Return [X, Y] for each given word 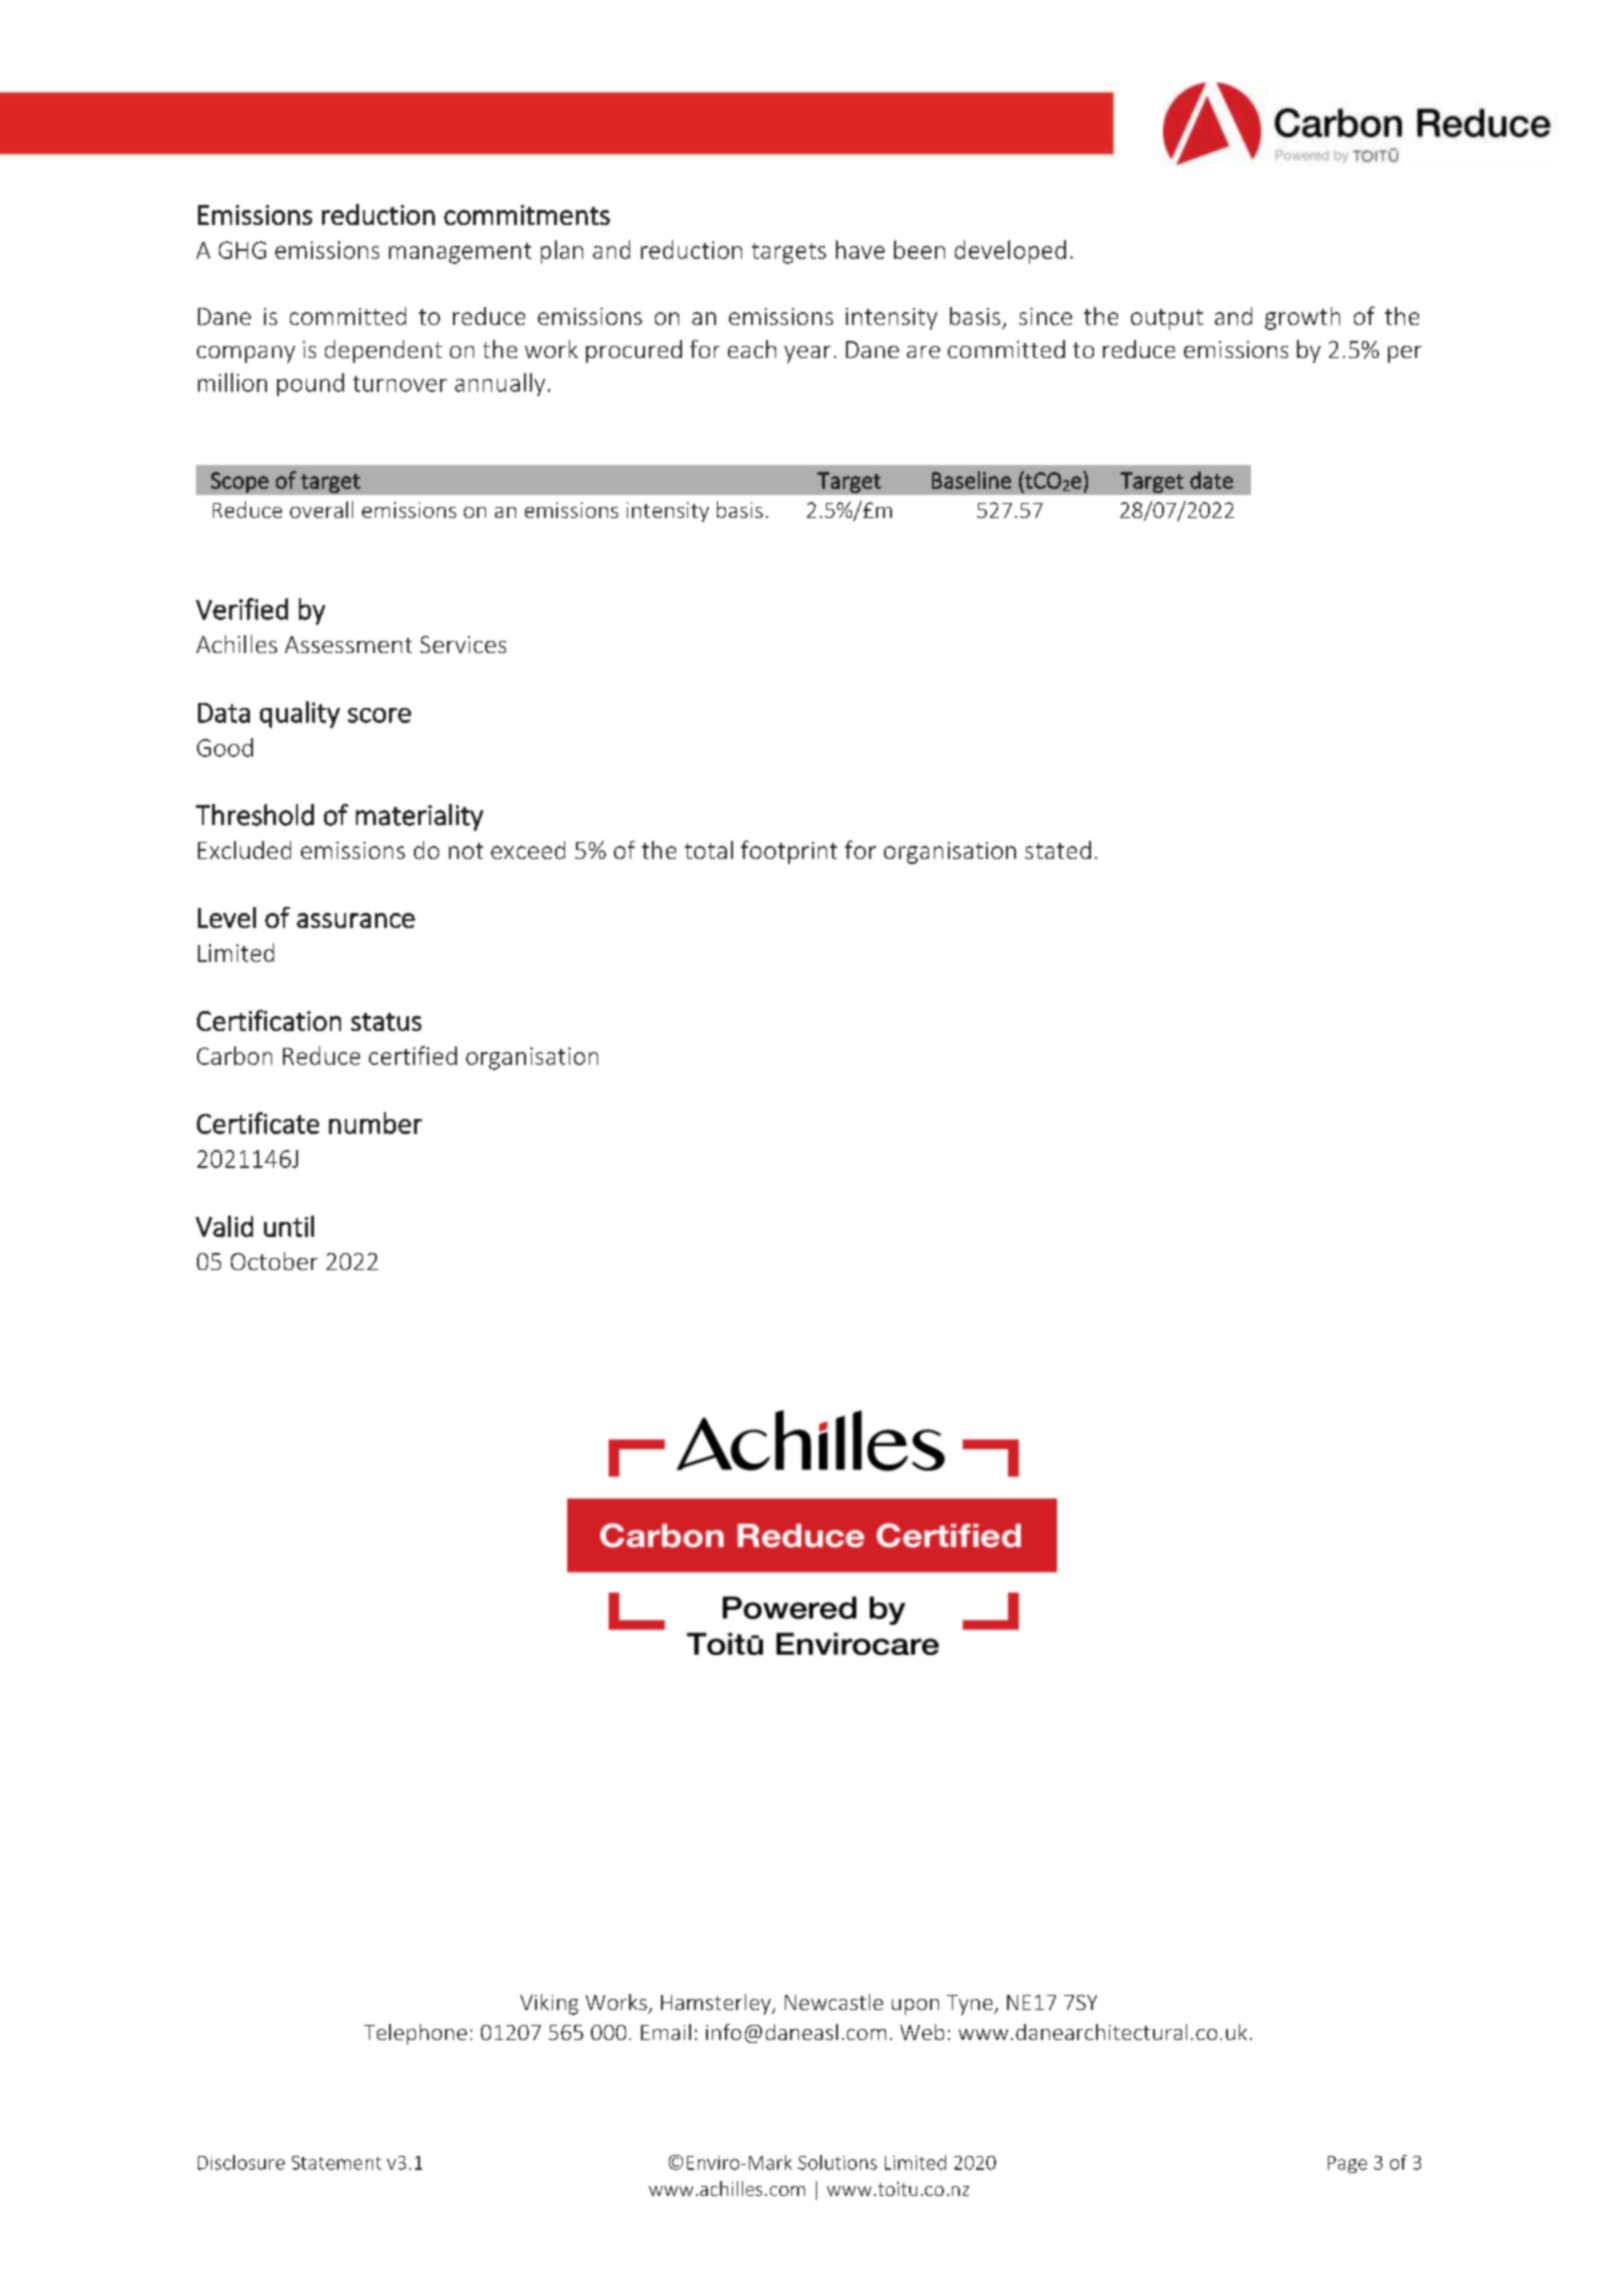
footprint [789, 852]
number [375, 1123]
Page [1347, 2164]
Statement [336, 2163]
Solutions [837, 2162]
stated [1058, 850]
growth [1302, 318]
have [860, 249]
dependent [383, 351]
